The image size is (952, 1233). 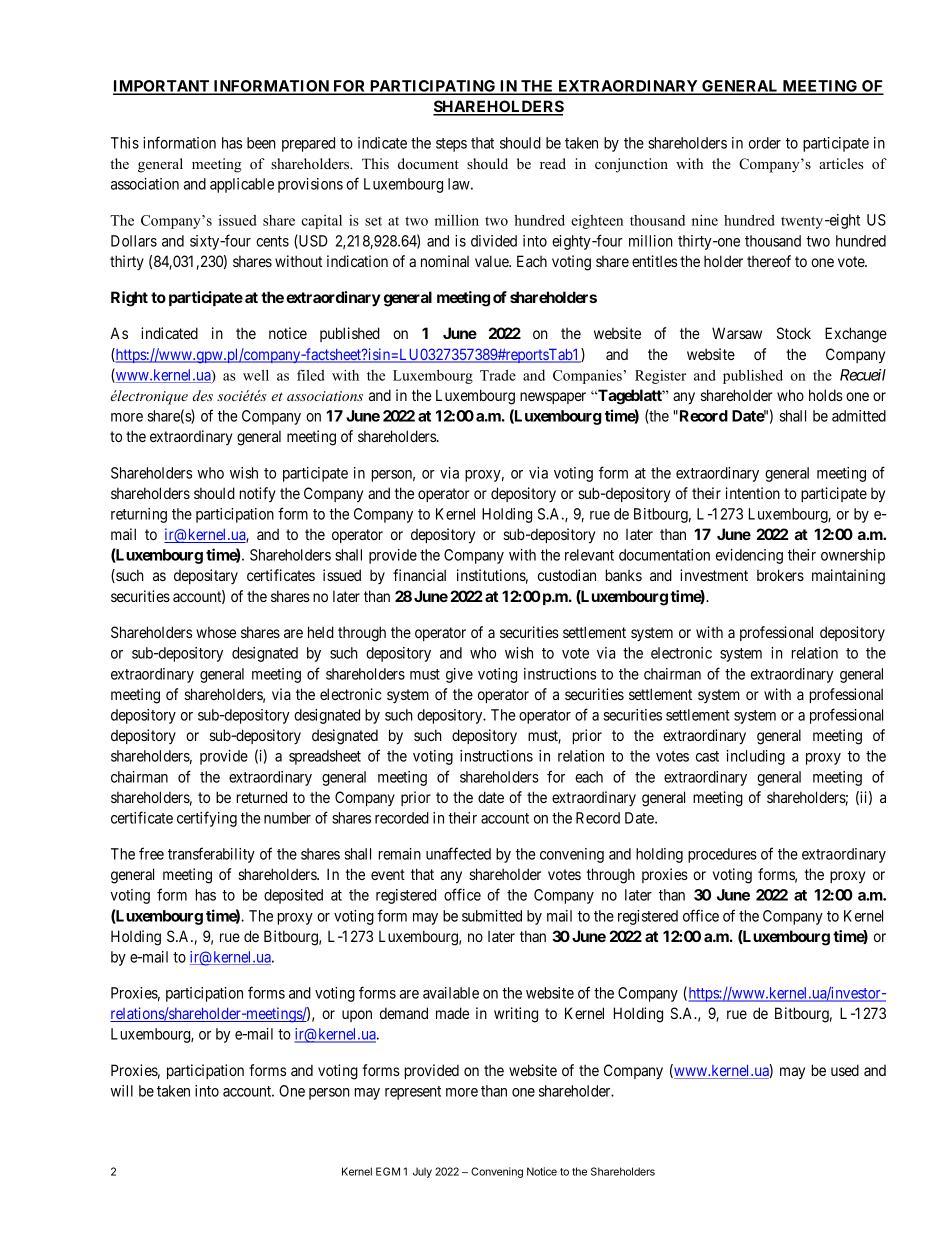 What do you see at coordinates (293, 896) in the document?
I see `deposited` at bounding box center [293, 896].
